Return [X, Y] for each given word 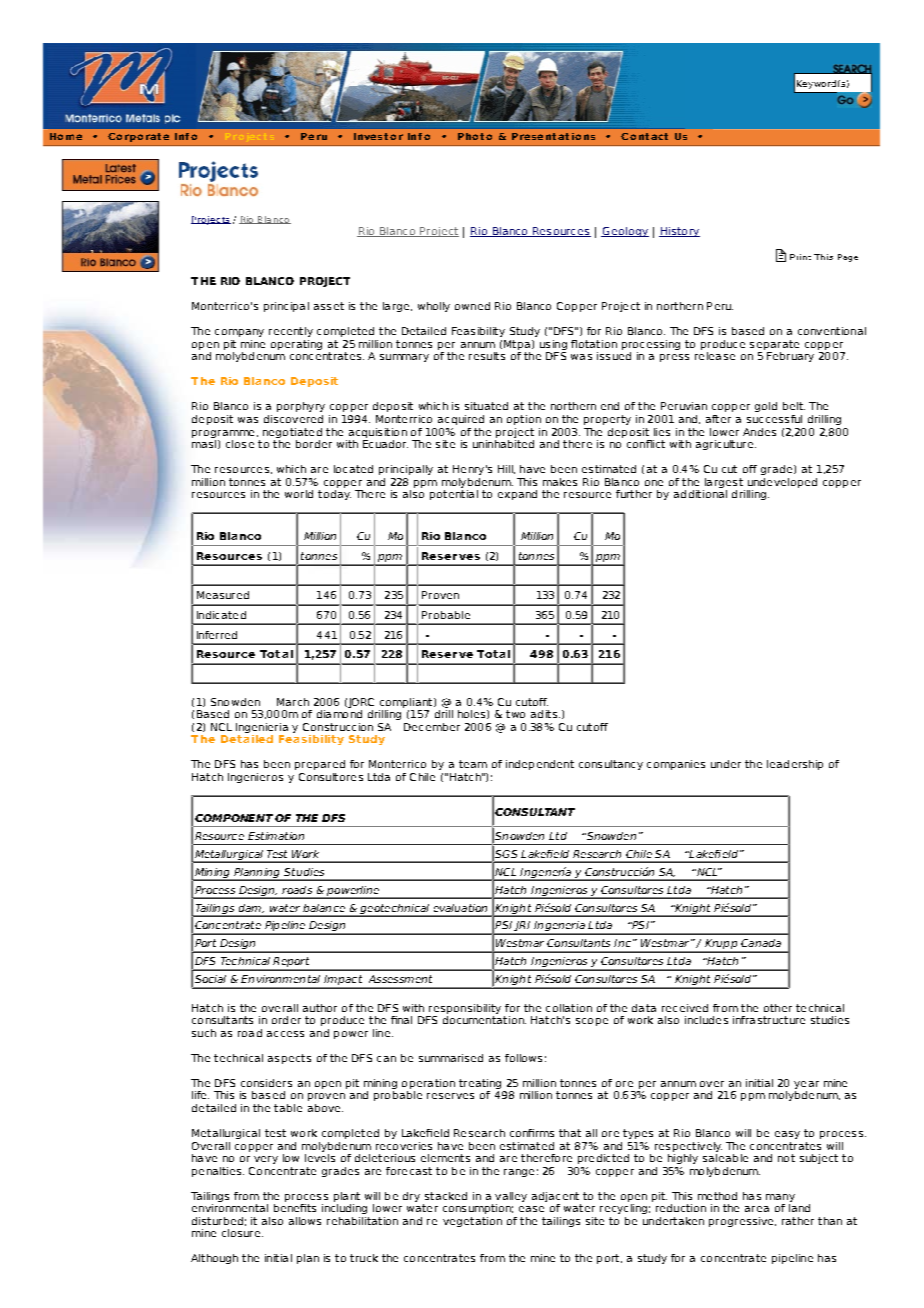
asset [329, 306]
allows [305, 1221]
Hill [506, 469]
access [285, 1034]
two [515, 714]
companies [676, 765]
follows [523, 1058]
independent [540, 765]
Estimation [276, 836]
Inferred [217, 635]
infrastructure [769, 1020]
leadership [795, 765]
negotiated [292, 433]
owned [472, 306]
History [679, 232]
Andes [759, 432]
